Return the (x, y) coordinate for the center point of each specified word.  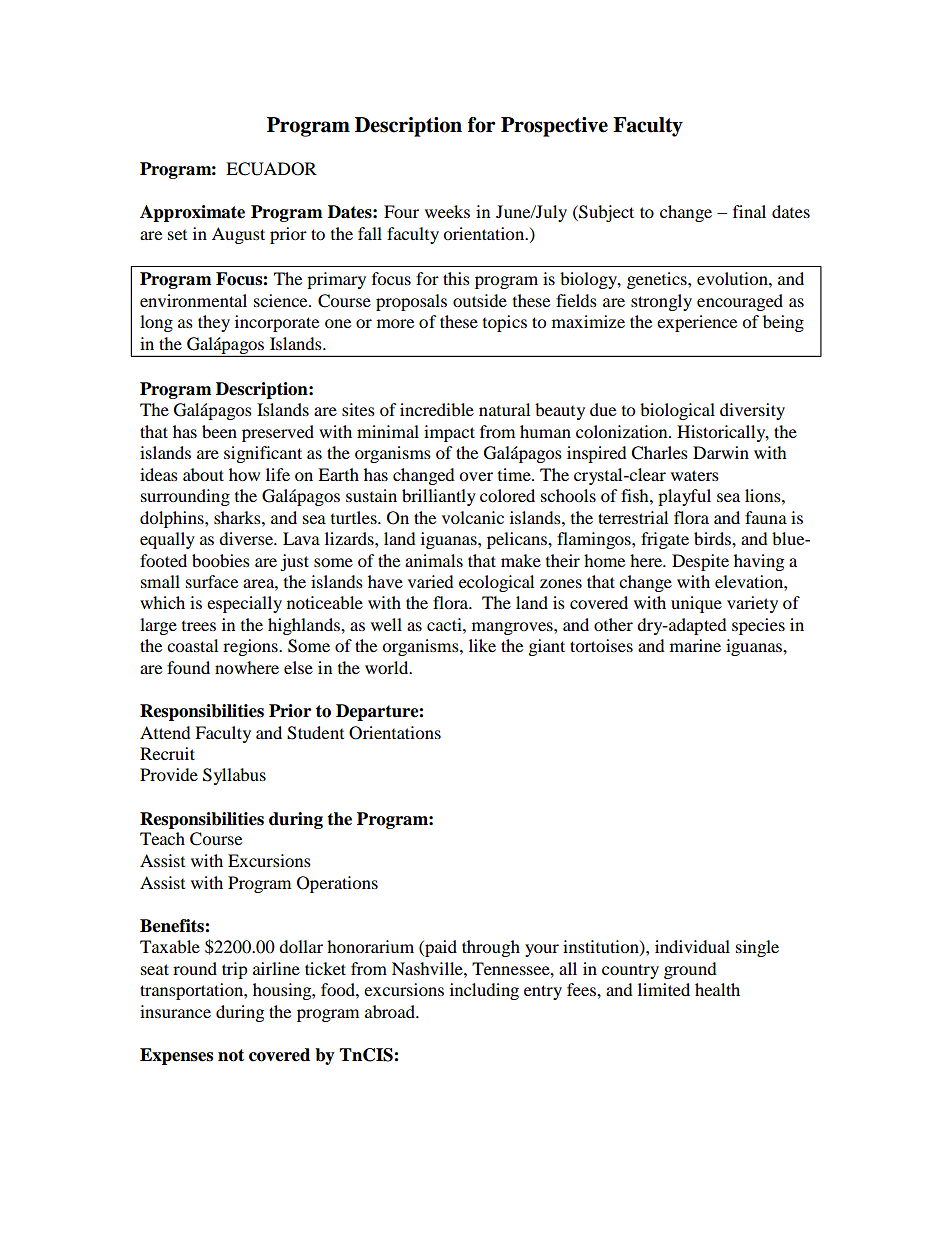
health (717, 989)
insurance (175, 1011)
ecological (496, 583)
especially (244, 604)
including (484, 991)
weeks (447, 211)
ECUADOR (271, 169)
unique (696, 604)
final (749, 211)
